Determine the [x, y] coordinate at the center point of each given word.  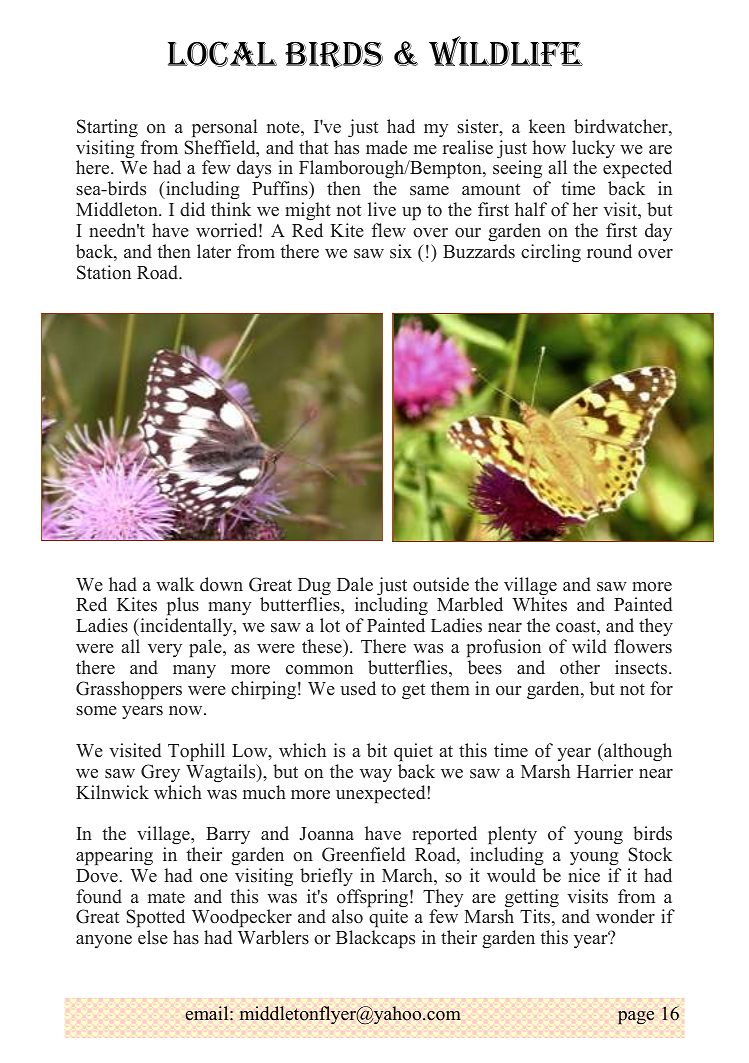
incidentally [186, 627]
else [153, 937]
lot [330, 625]
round [609, 251]
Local [222, 54]
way [376, 775]
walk [175, 584]
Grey [160, 773]
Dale [355, 584]
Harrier [605, 771]
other [580, 667]
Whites [539, 604]
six [401, 251]
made [386, 147]
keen [547, 126]
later [214, 251]
